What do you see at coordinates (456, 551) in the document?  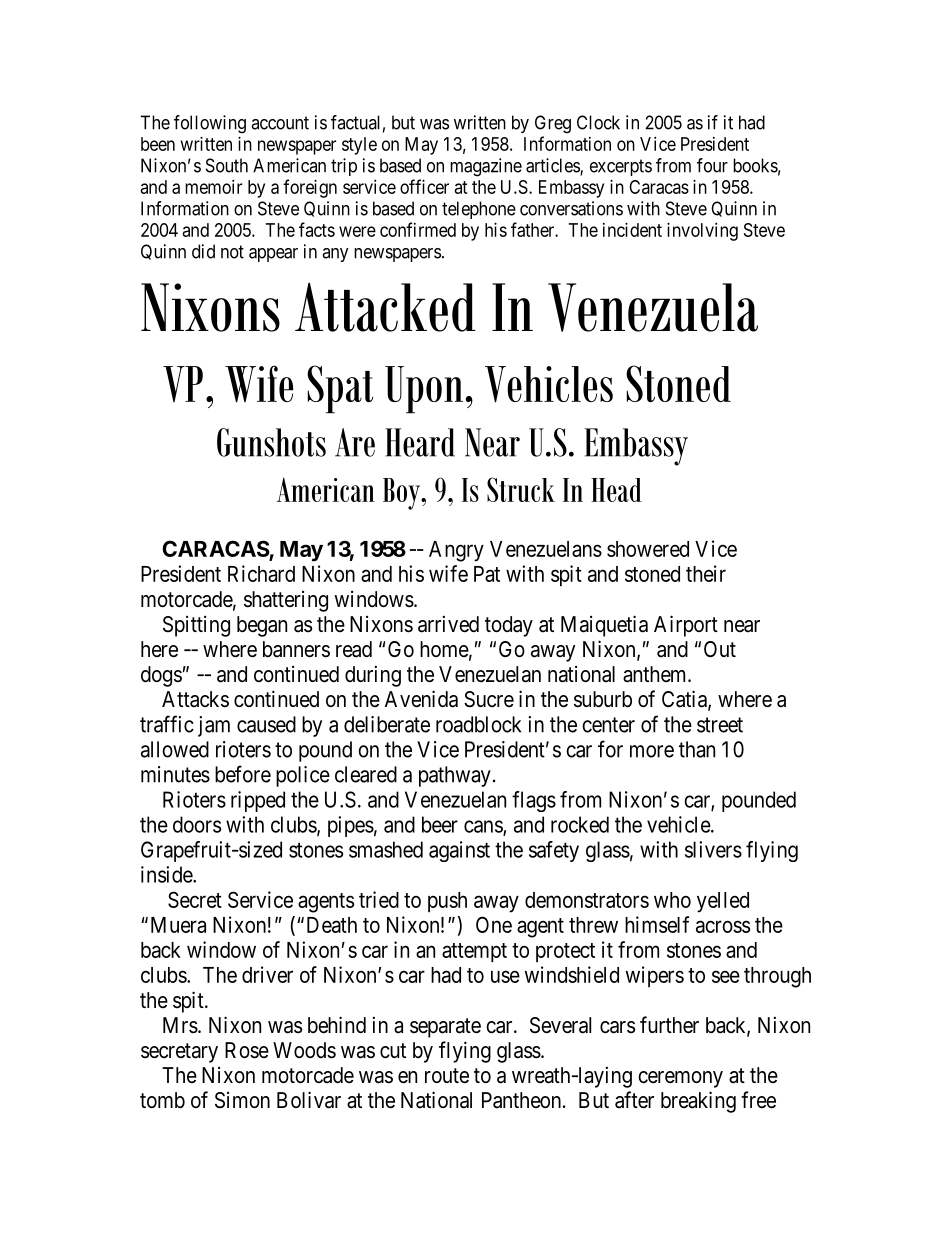 I see `Angry` at bounding box center [456, 551].
